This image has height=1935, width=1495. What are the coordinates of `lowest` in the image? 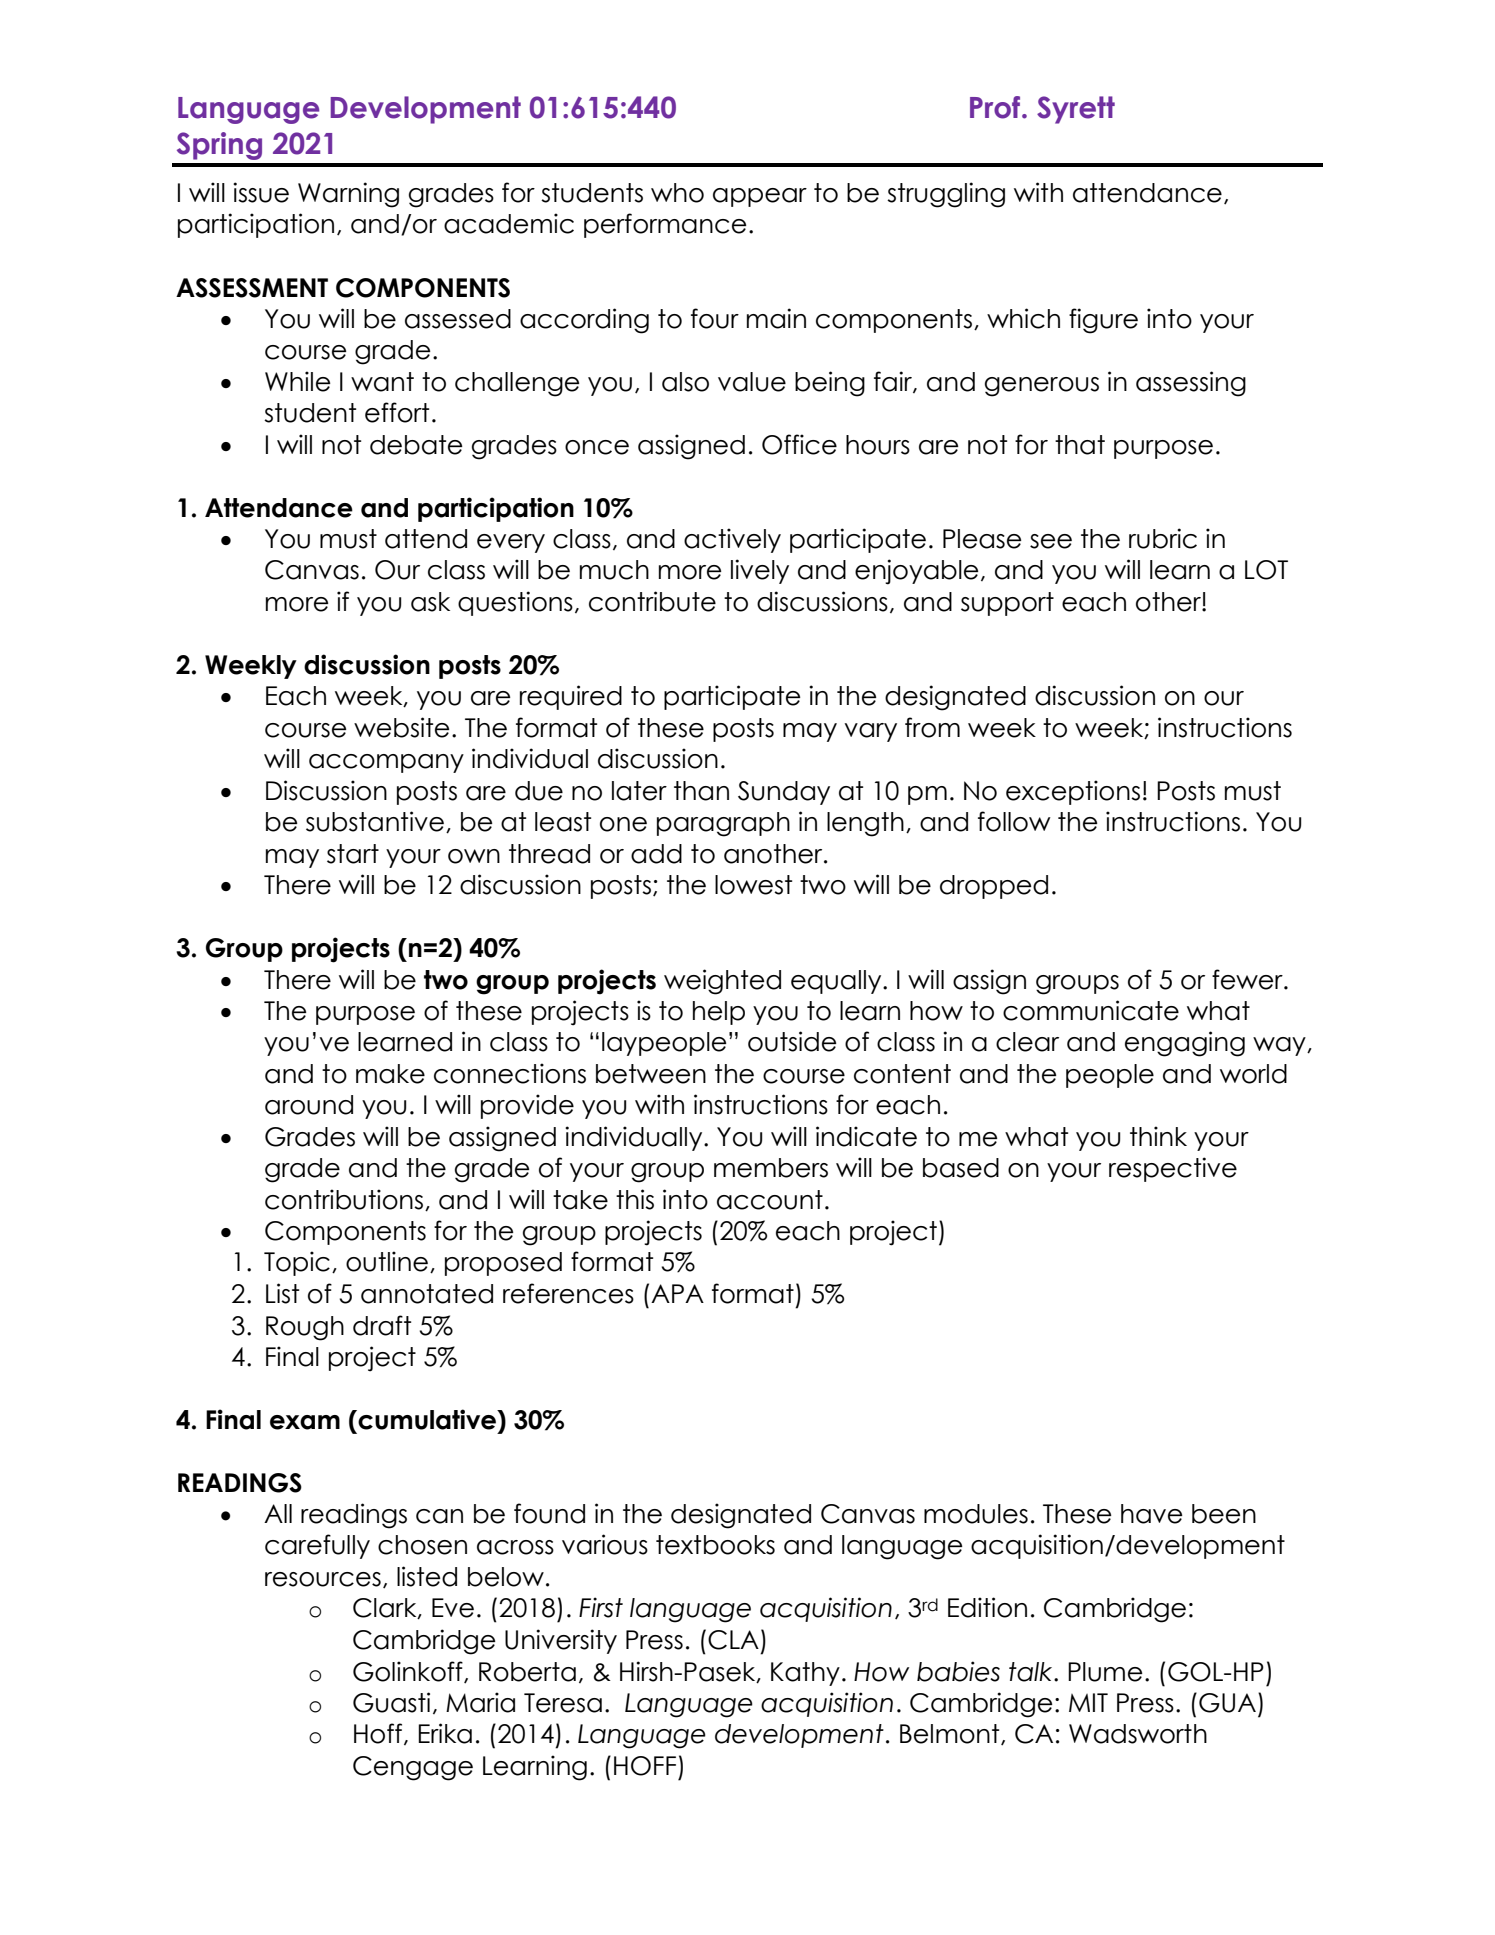 It's located at (753, 885).
